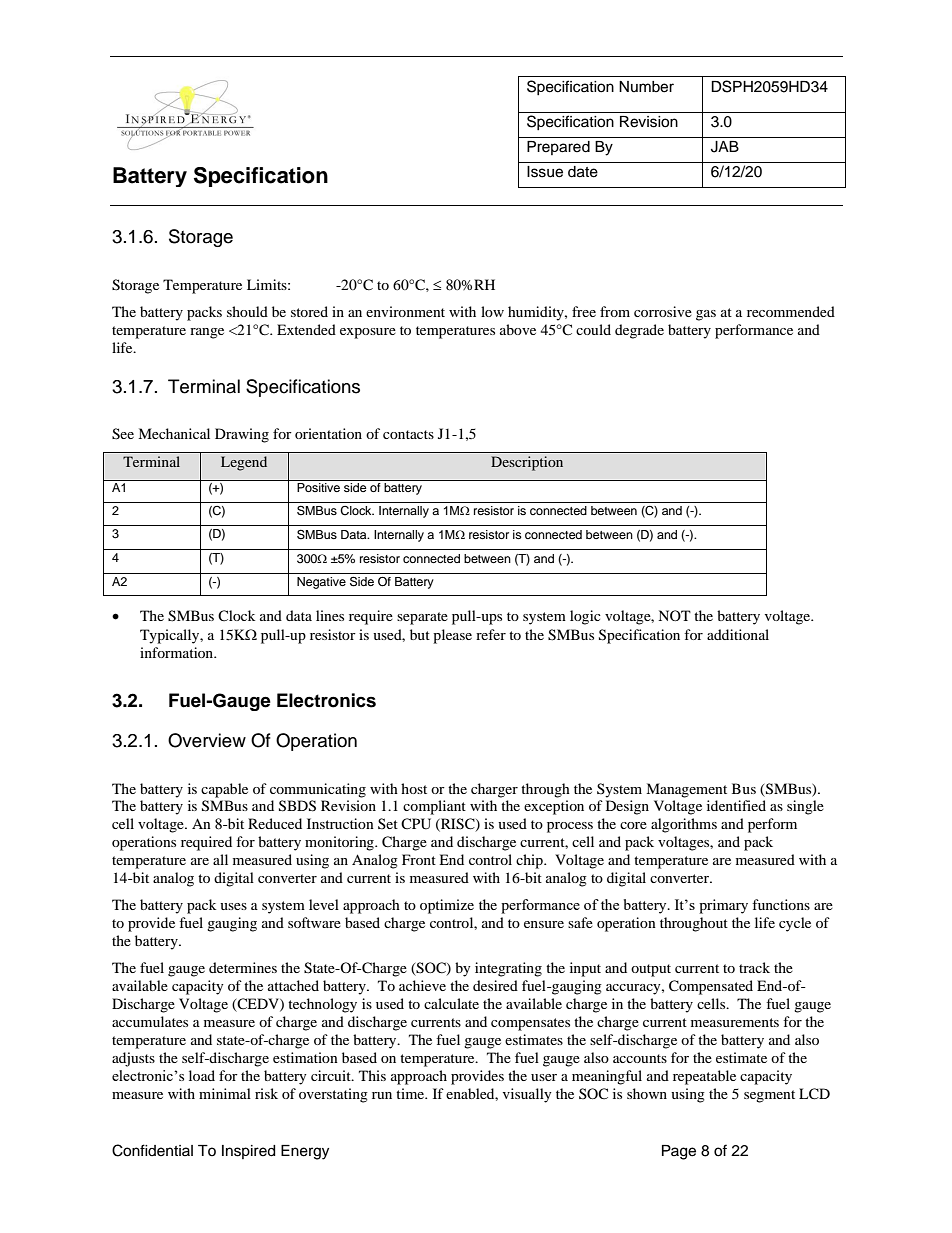 The image size is (952, 1233). What do you see at coordinates (207, 740) in the screenshot?
I see `Overview` at bounding box center [207, 740].
